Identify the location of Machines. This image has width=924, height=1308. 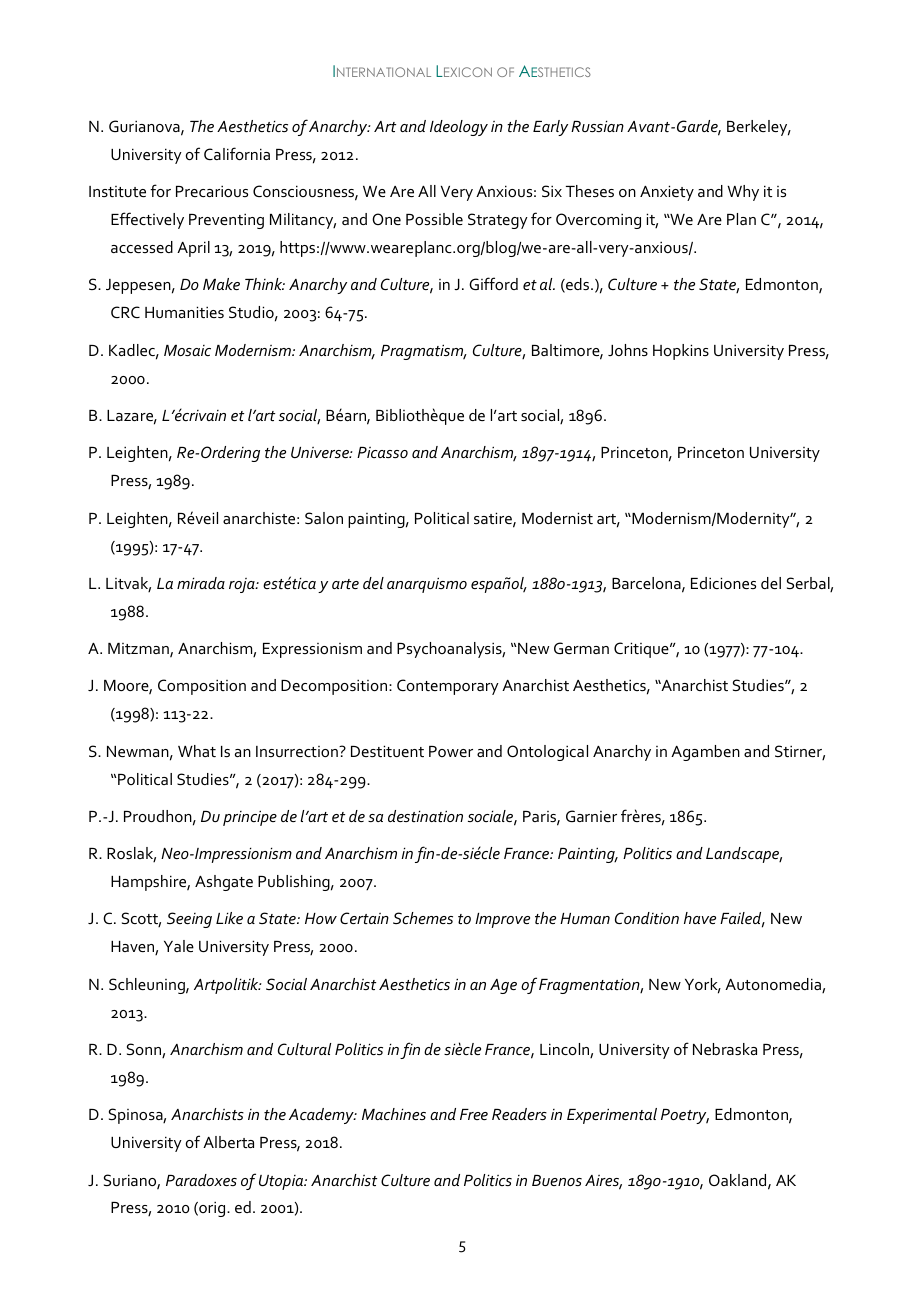
(394, 1114).
